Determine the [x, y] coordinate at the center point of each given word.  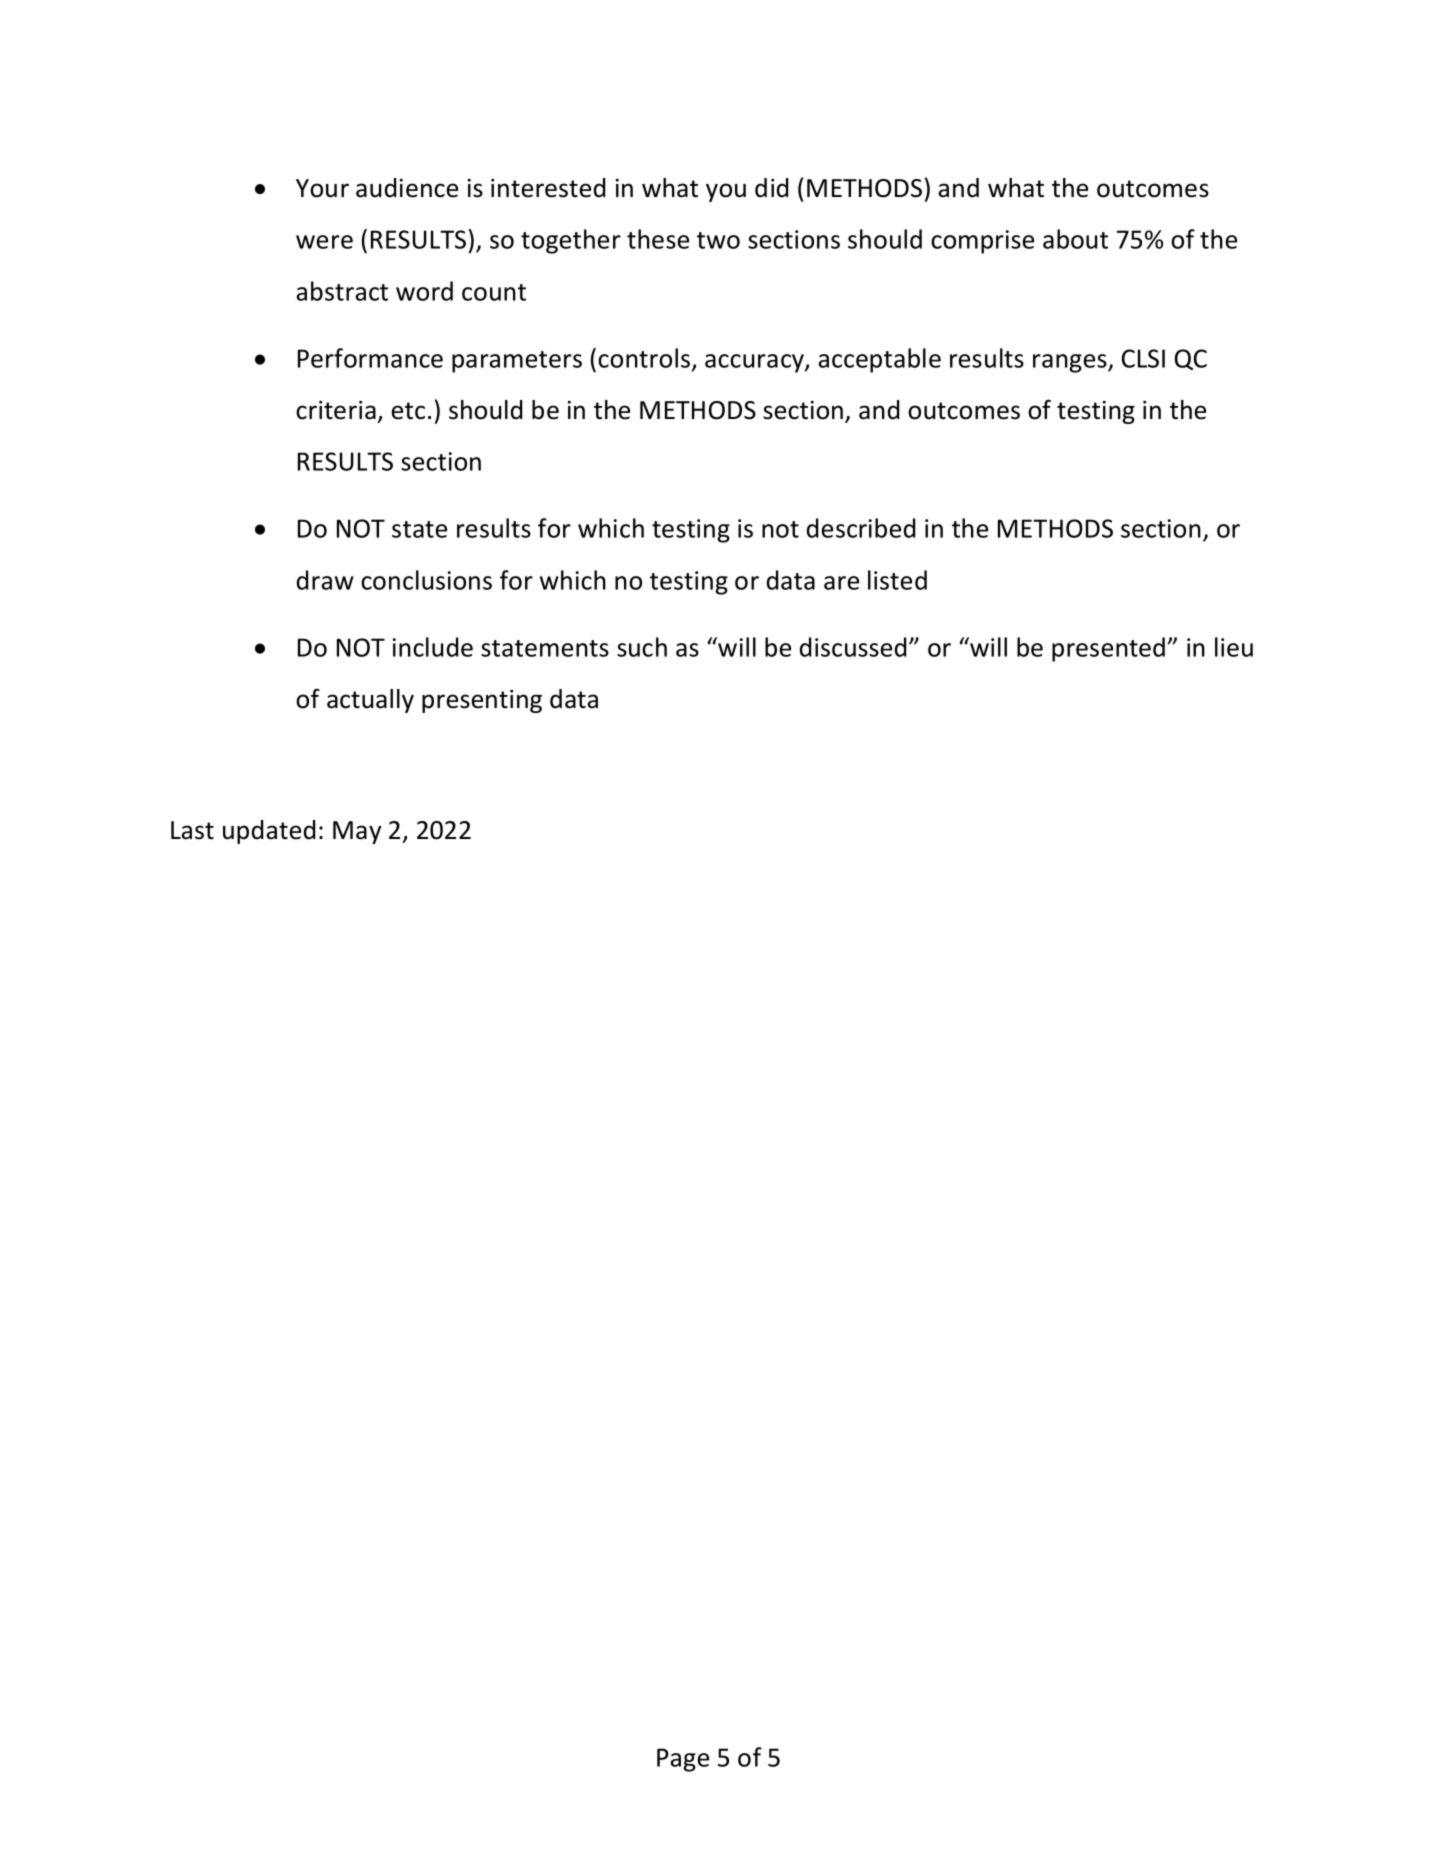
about [1075, 239]
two [718, 240]
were [324, 242]
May [357, 832]
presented [1108, 649]
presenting [482, 701]
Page [683, 1760]
